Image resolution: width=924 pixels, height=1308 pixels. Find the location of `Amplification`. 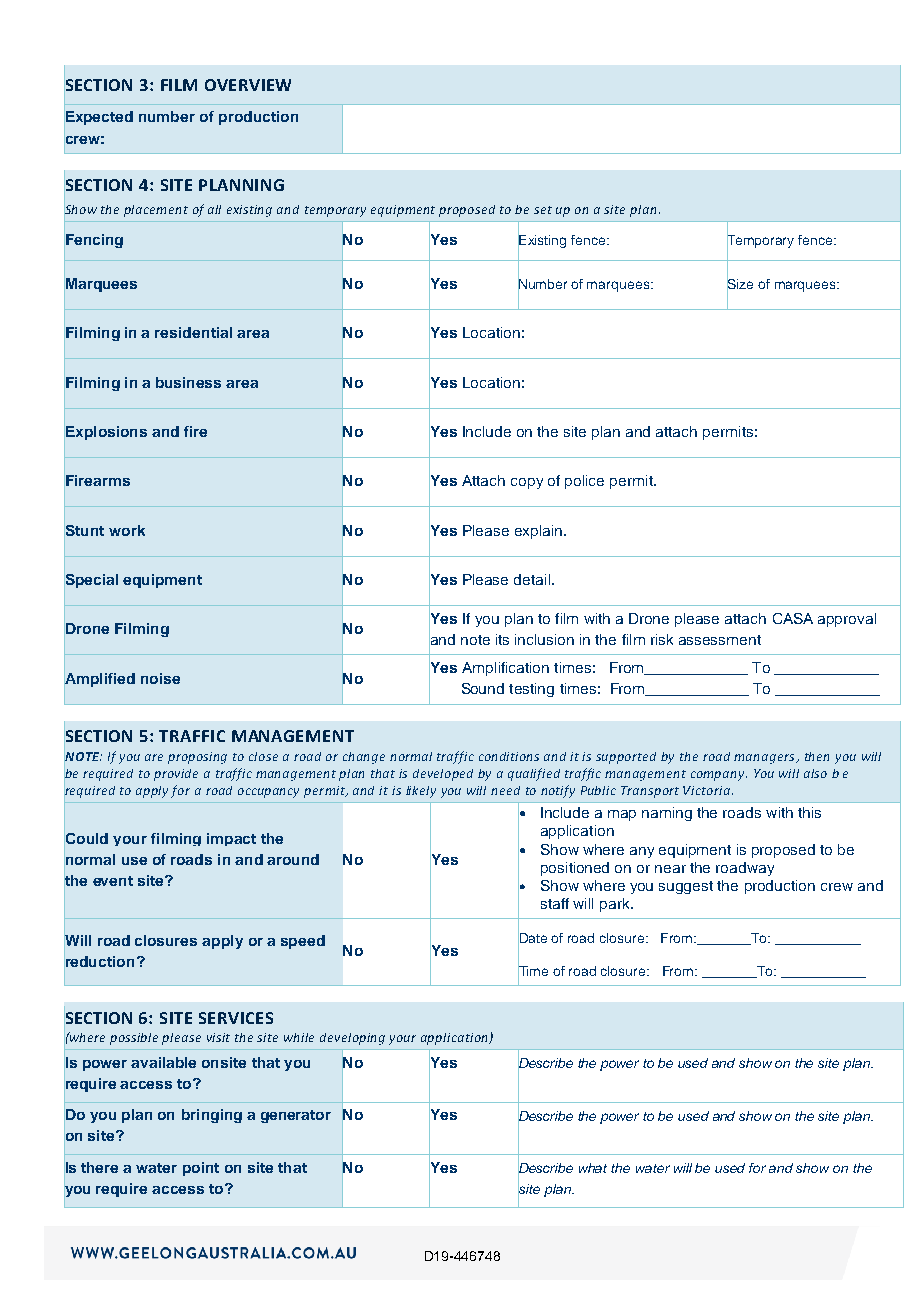

Amplification is located at coordinates (505, 669).
